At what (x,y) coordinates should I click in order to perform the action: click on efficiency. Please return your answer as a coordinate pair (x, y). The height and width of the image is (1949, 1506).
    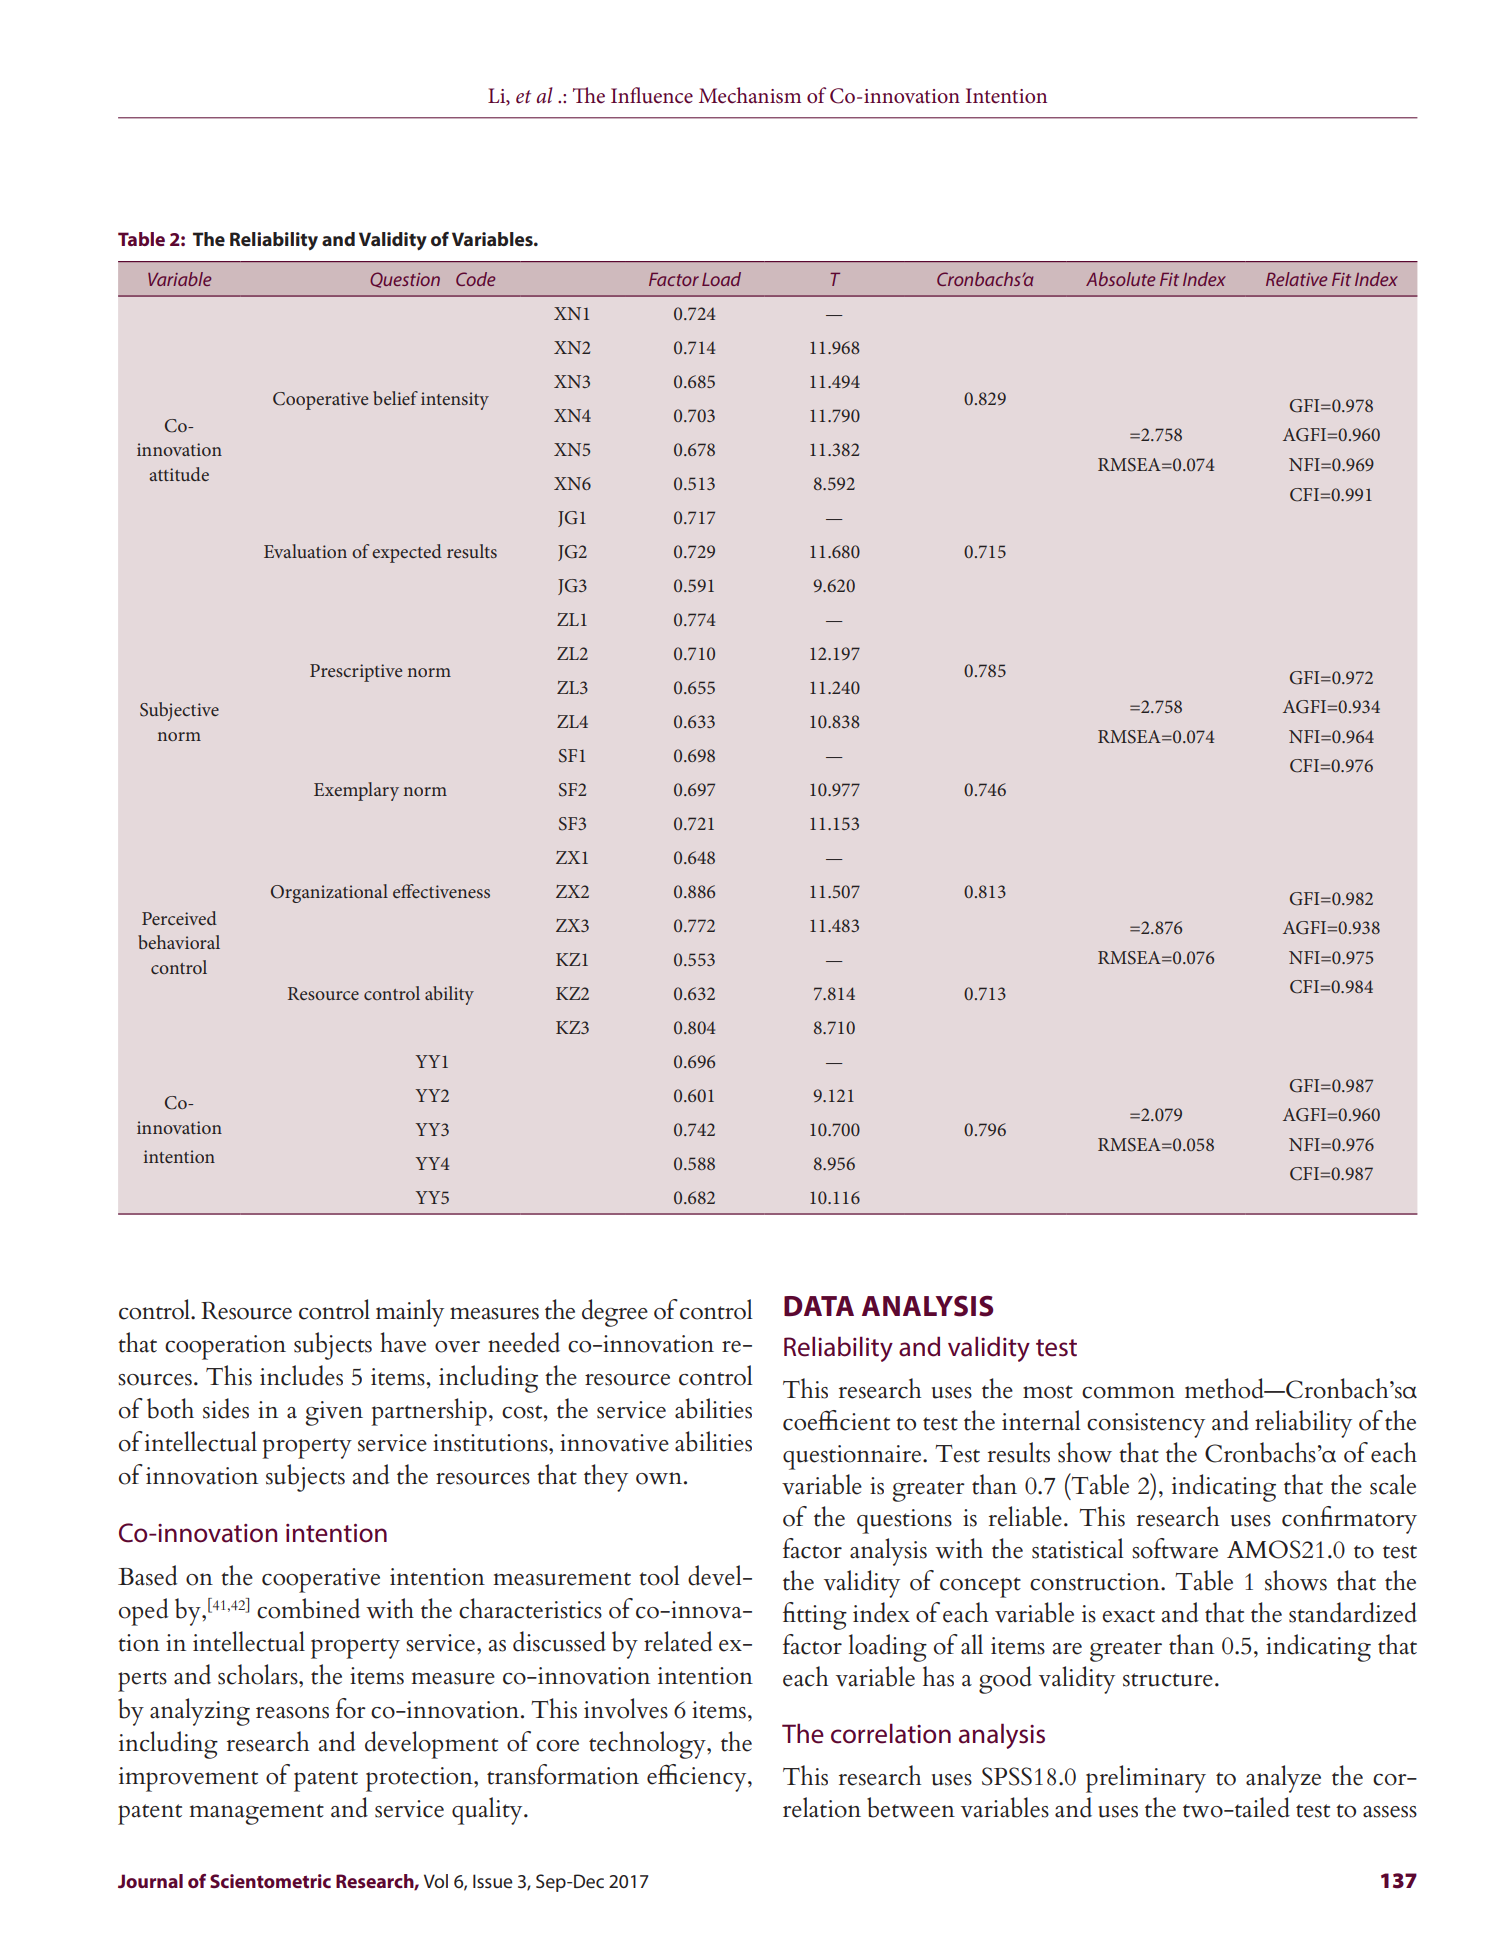
    Looking at the image, I should click on (698, 1778).
